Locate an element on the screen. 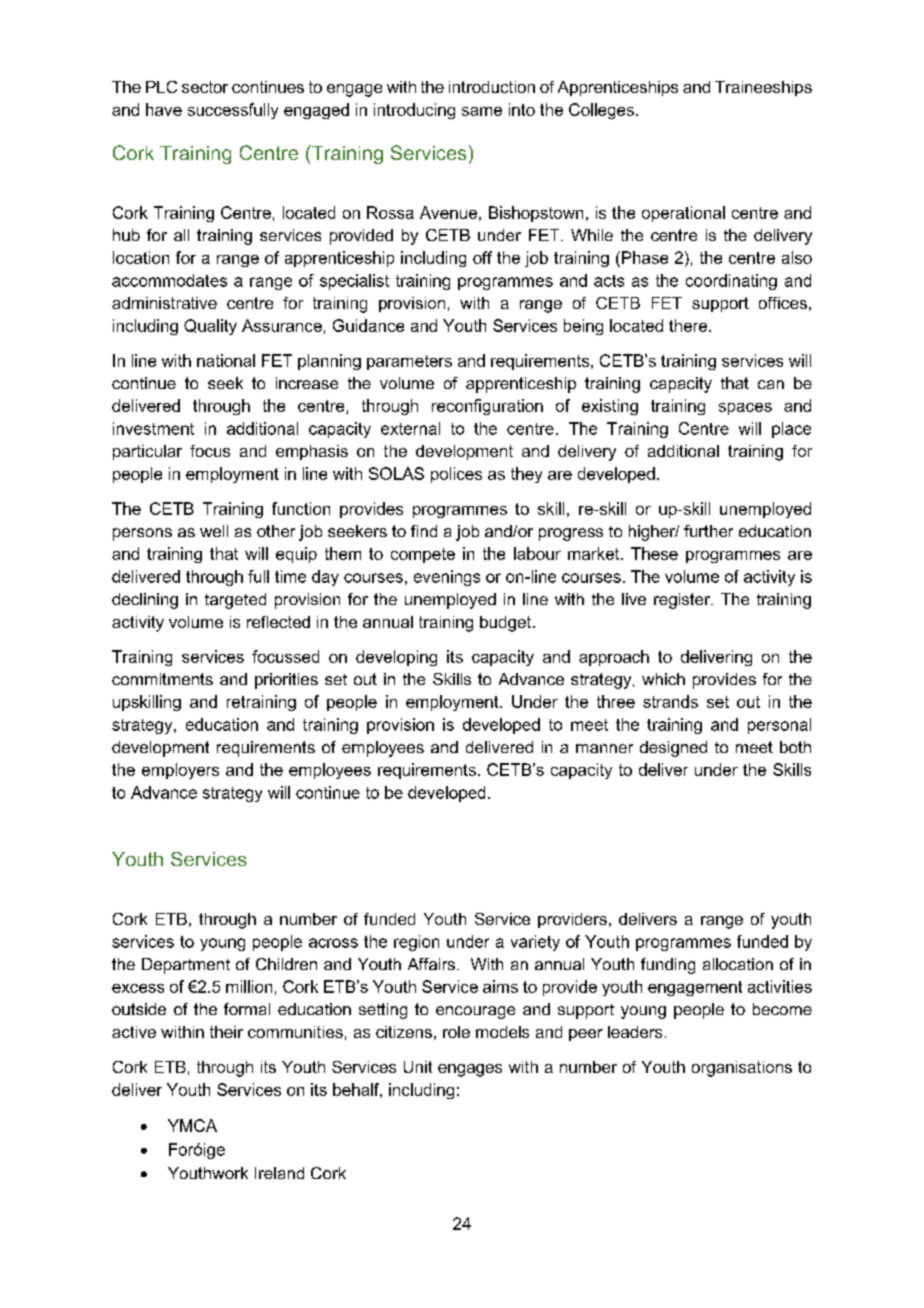  Colleges is located at coordinates (601, 111).
